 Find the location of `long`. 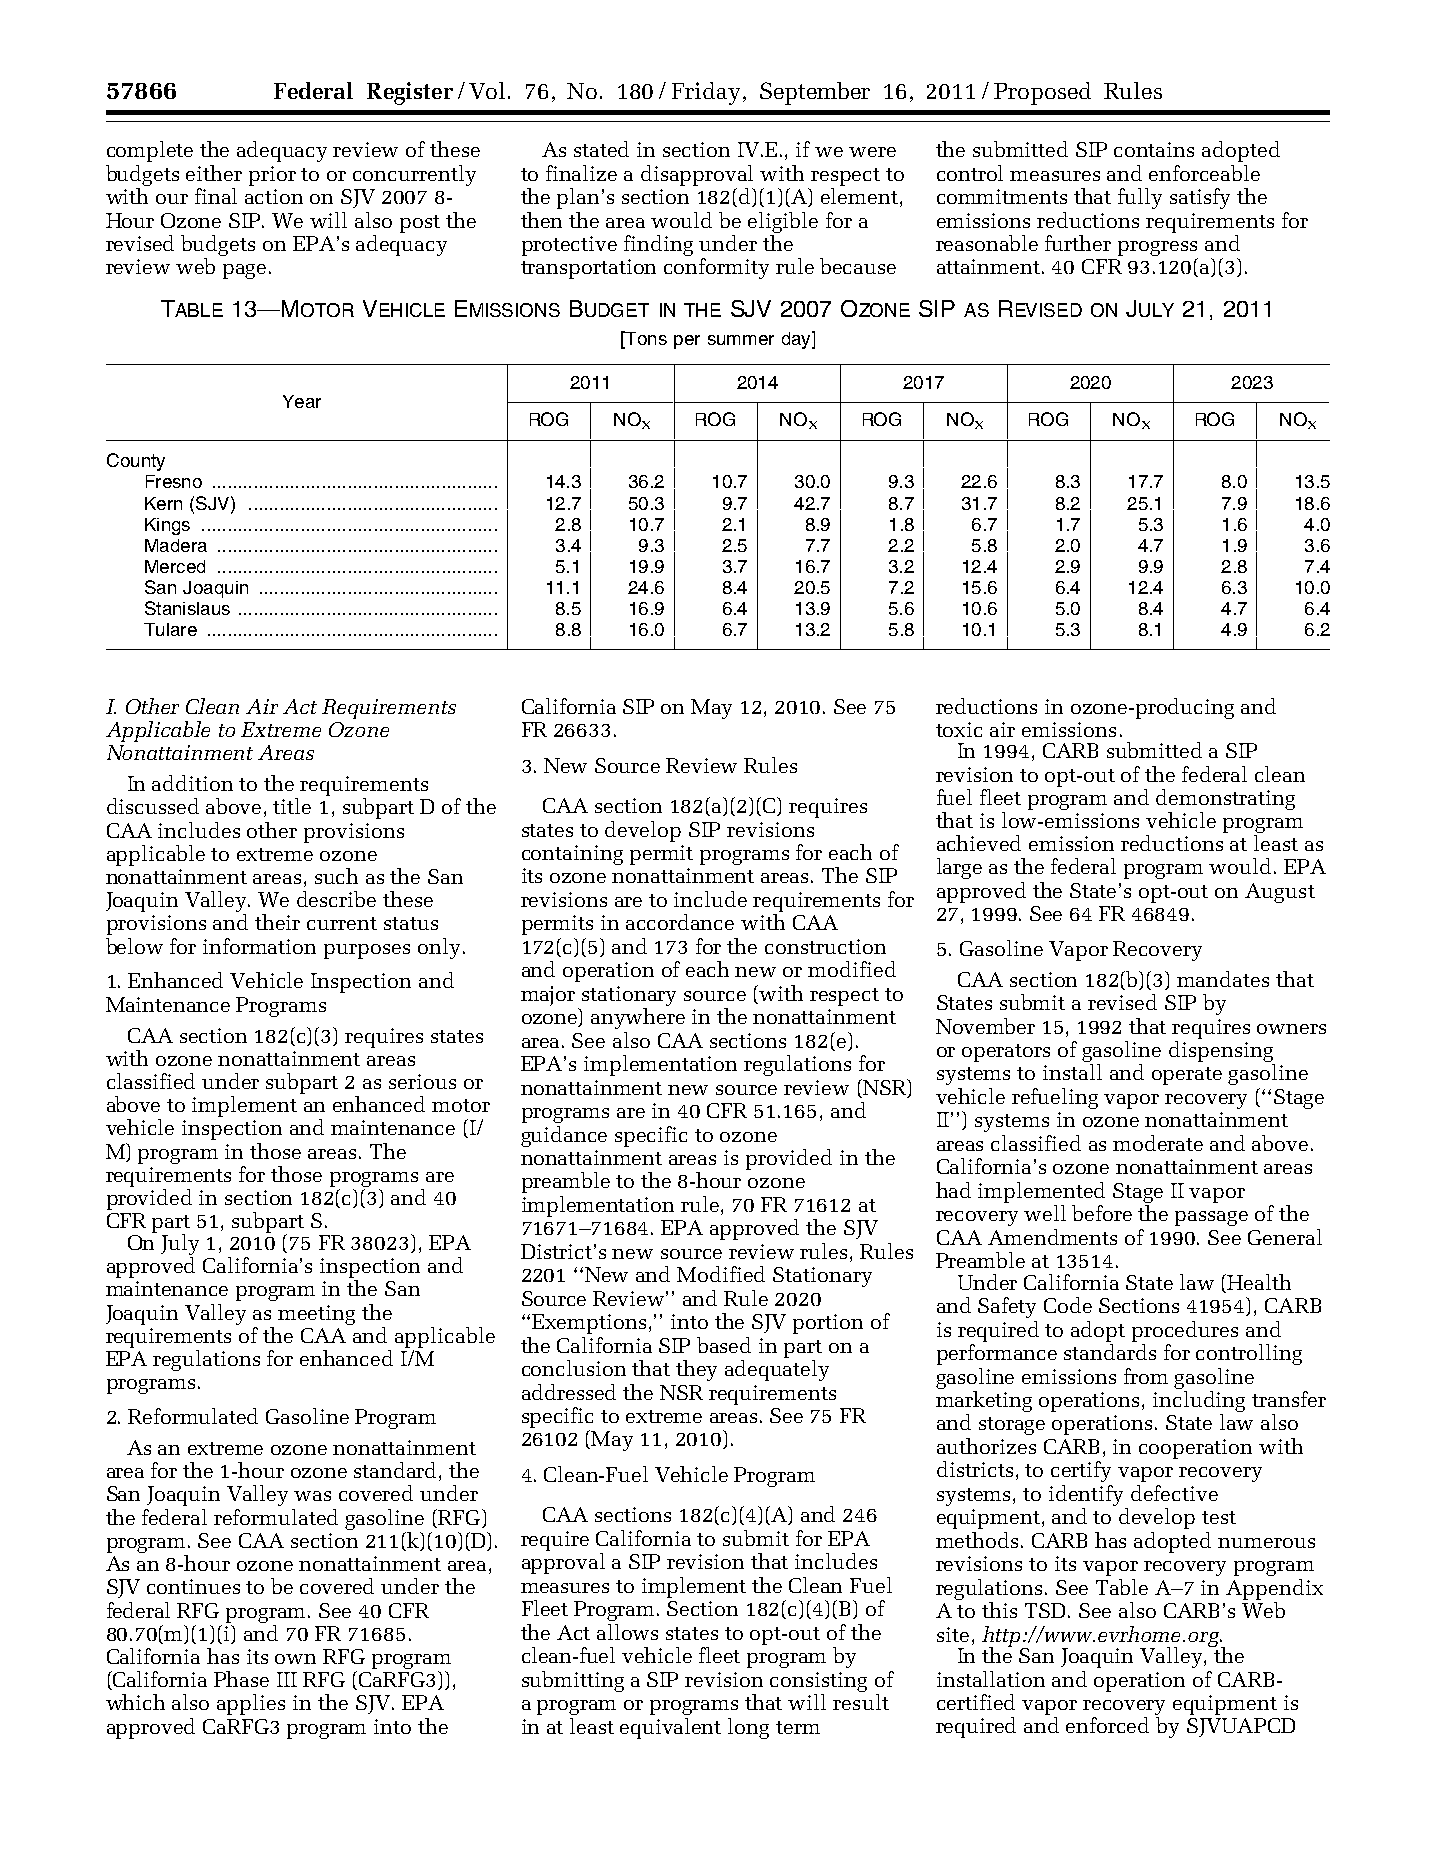

long is located at coordinates (748, 1728).
